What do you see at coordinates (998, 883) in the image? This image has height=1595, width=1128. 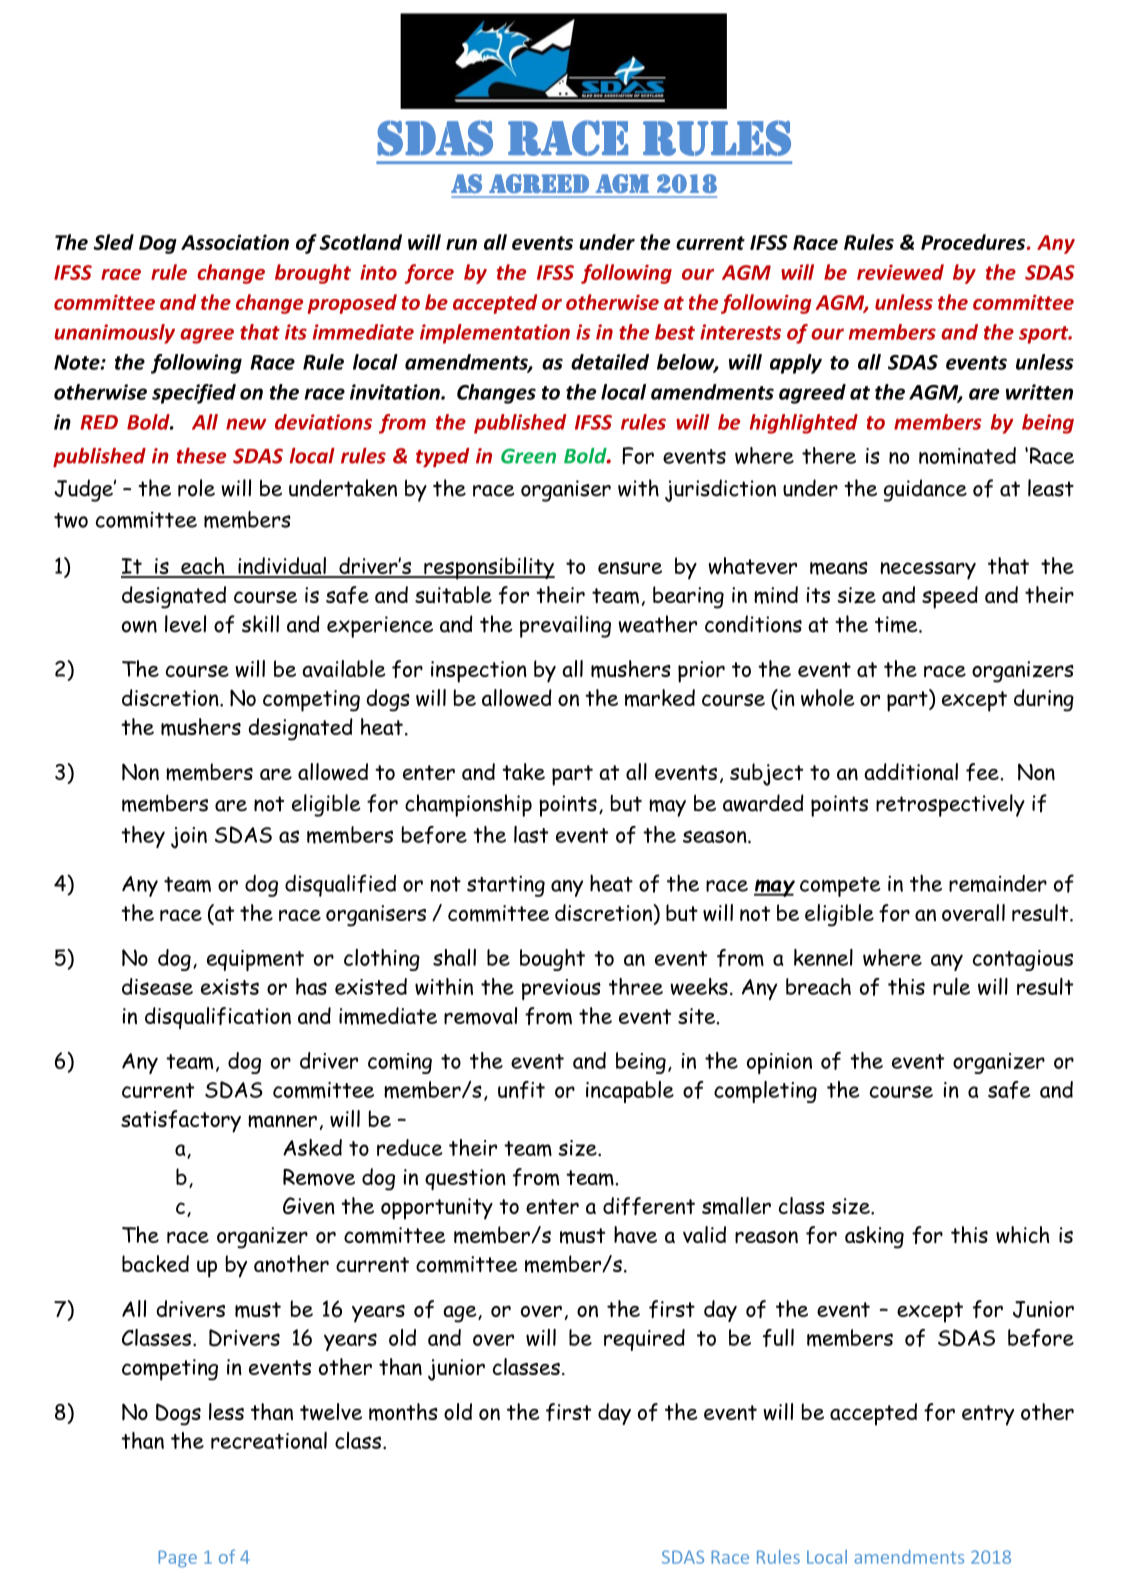 I see `remainder` at bounding box center [998, 883].
